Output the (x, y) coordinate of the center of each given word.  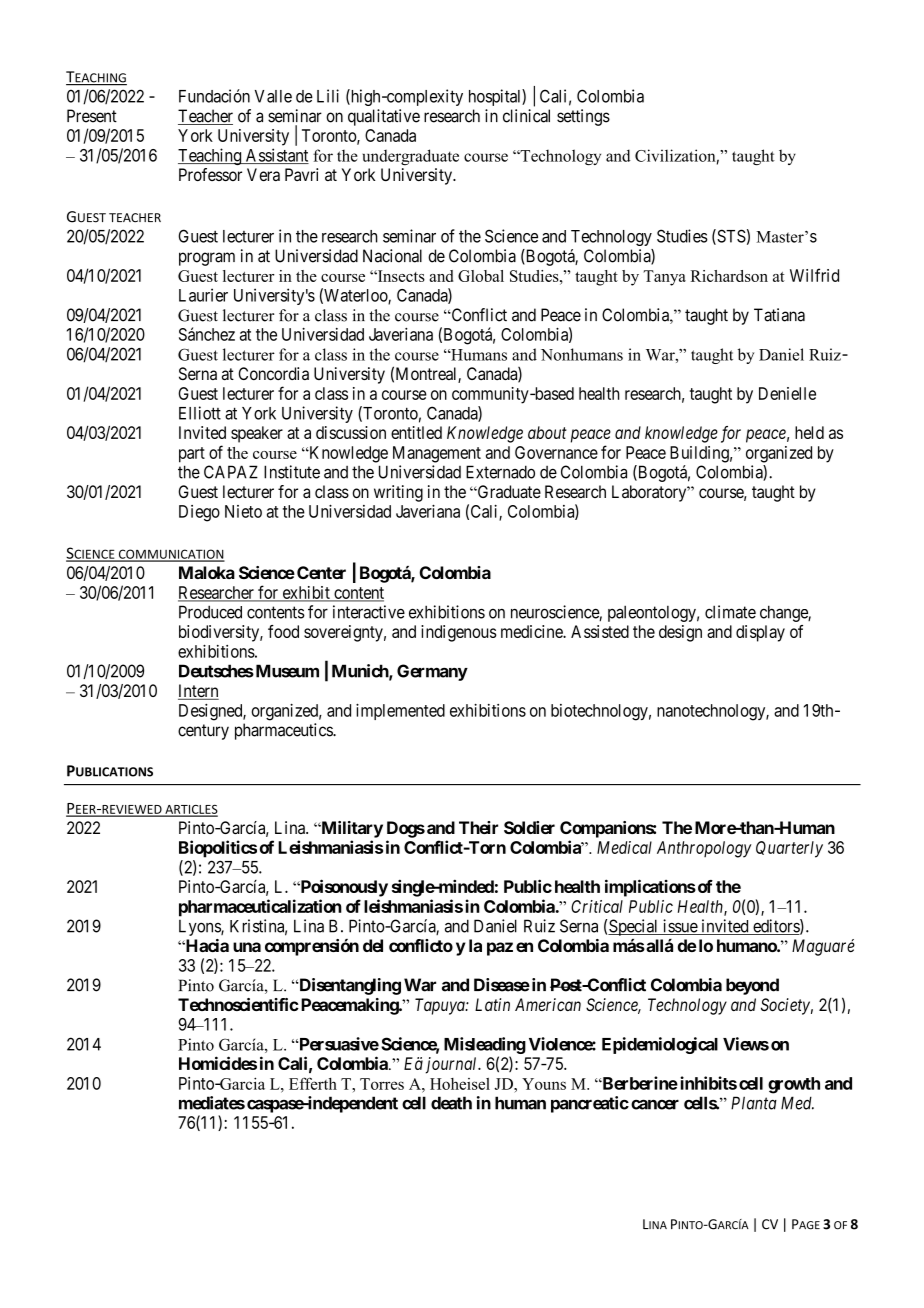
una (247, 947)
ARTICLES (190, 810)
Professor (210, 174)
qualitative (384, 117)
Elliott (200, 413)
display (760, 633)
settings (583, 117)
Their (478, 827)
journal (453, 1065)
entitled (416, 432)
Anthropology (704, 849)
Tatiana (779, 315)
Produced (210, 612)
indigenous (459, 633)
